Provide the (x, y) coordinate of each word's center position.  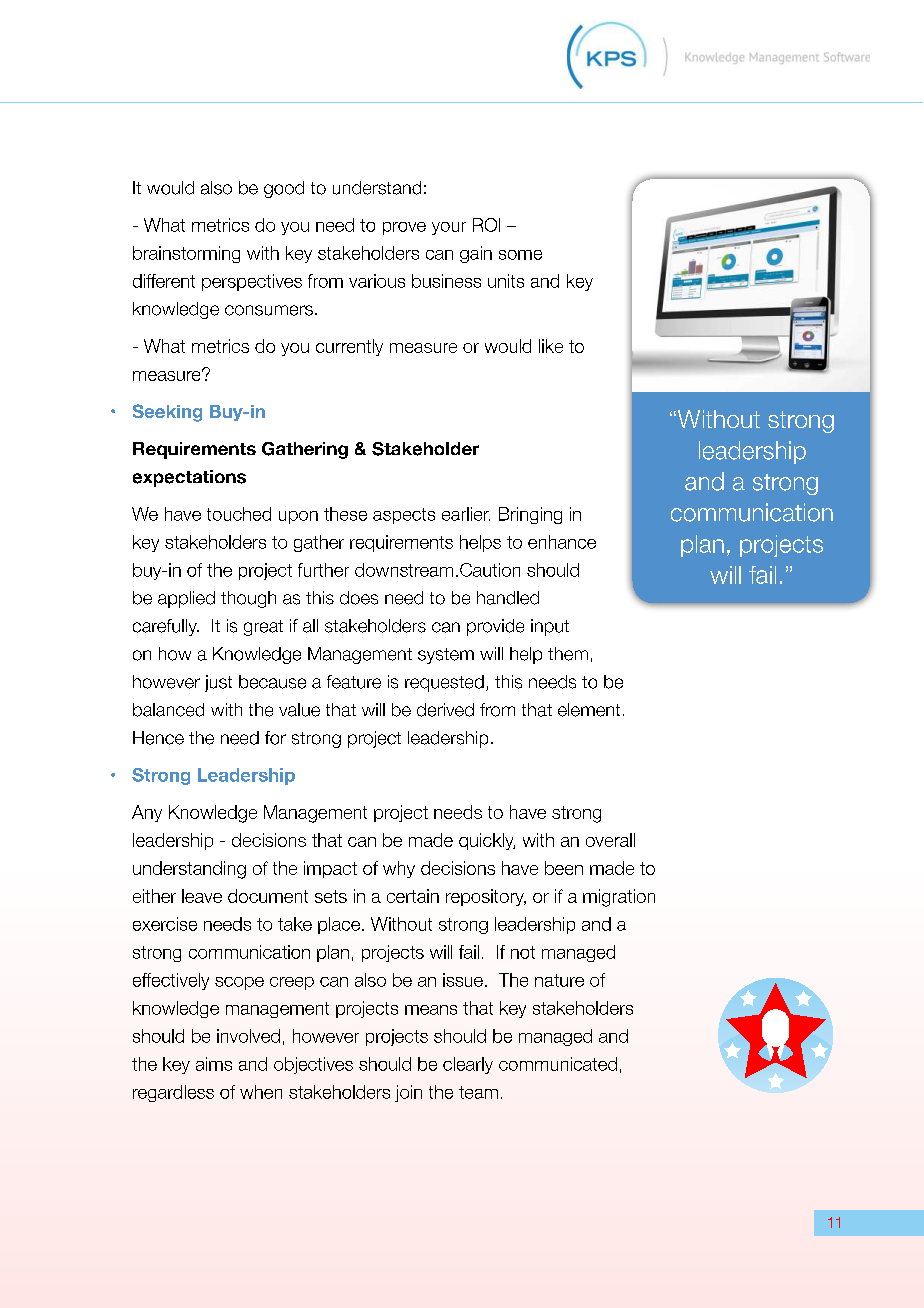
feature (354, 682)
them (568, 654)
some (520, 255)
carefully (166, 627)
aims (214, 1064)
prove (404, 228)
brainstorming (186, 254)
